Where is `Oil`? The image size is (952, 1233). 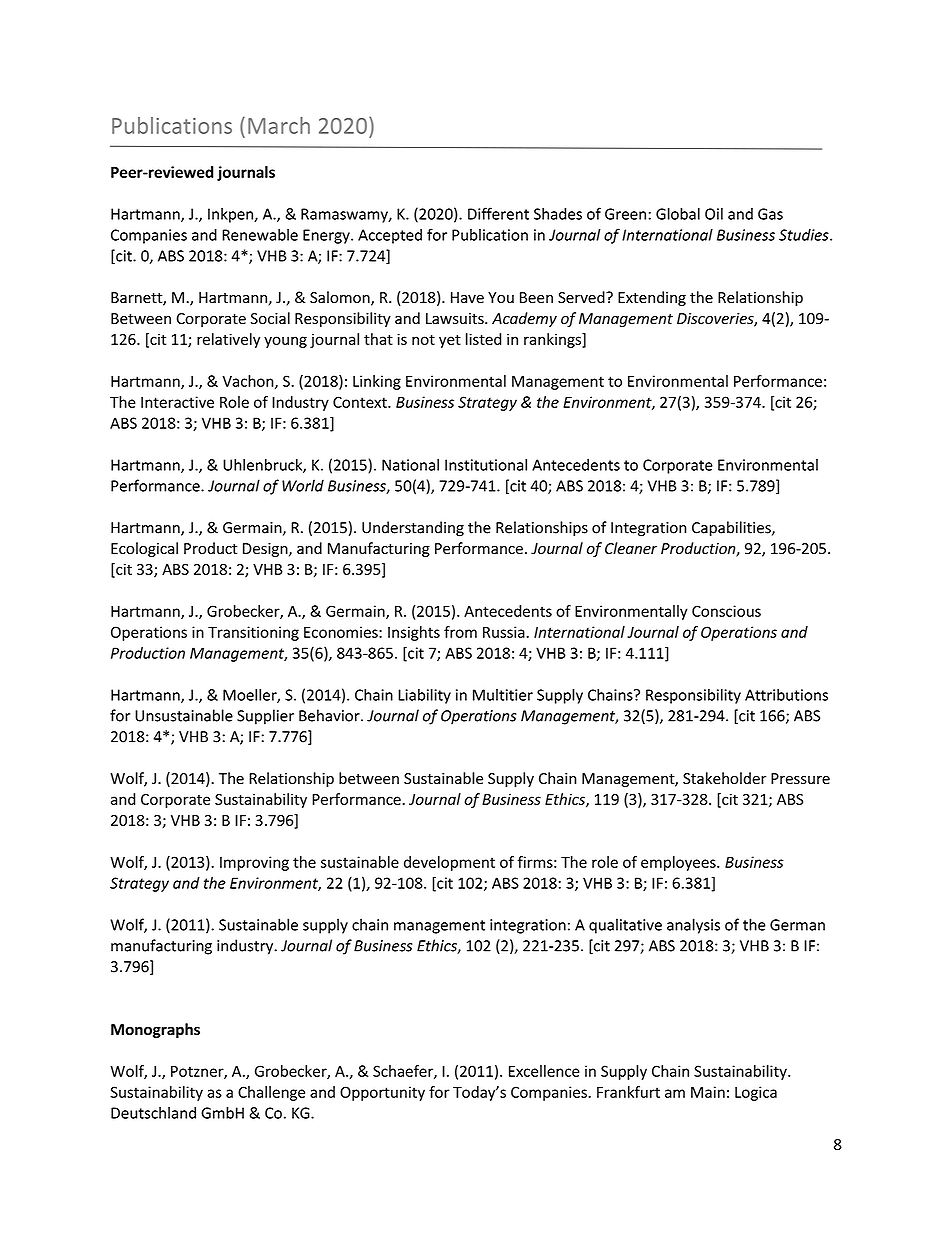 Oil is located at coordinates (714, 214).
